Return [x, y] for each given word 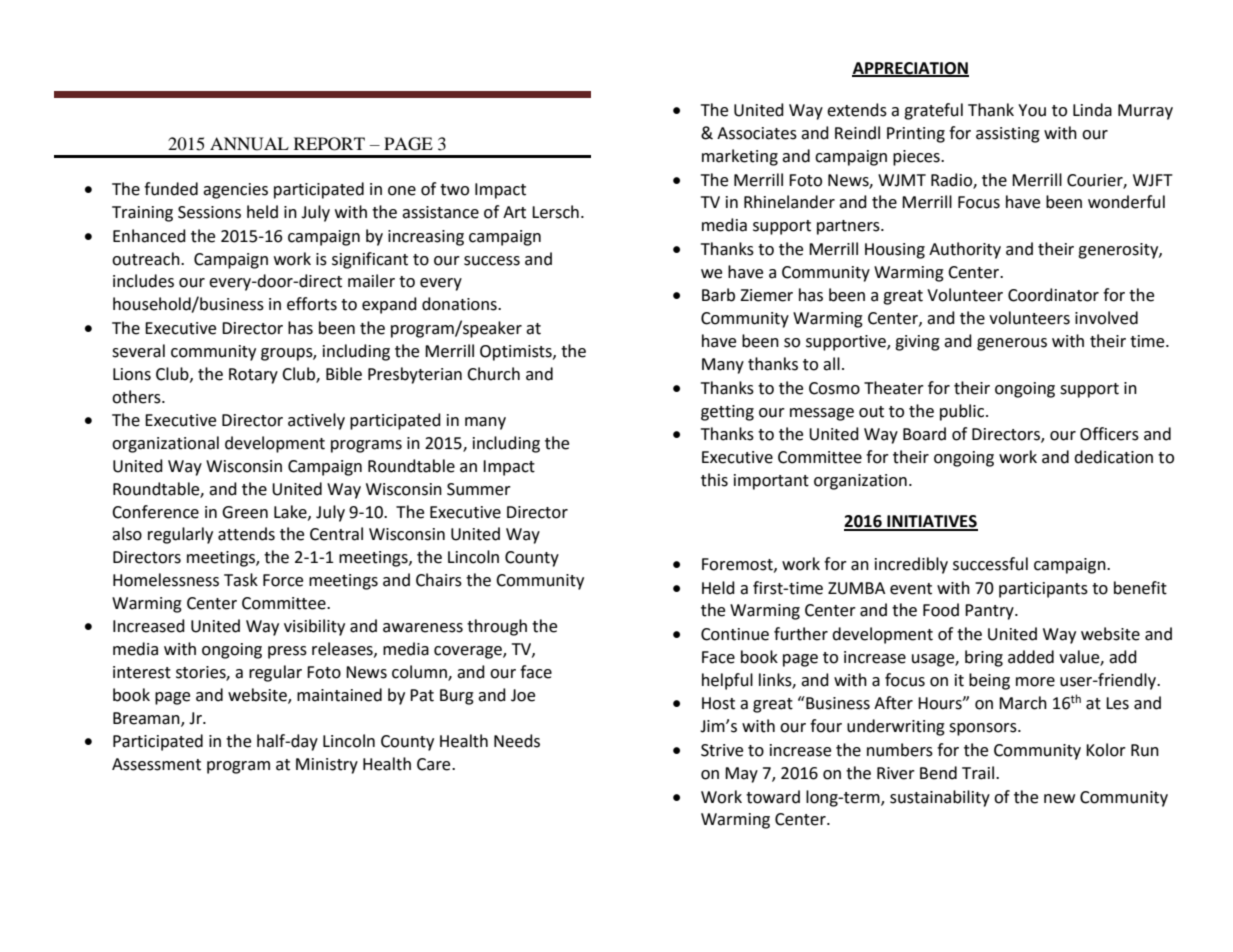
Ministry [327, 766]
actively [316, 421]
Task [241, 580]
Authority [965, 250]
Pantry [990, 612]
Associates [757, 133]
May [741, 775]
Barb [718, 295]
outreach [147, 259]
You [1032, 110]
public [963, 412]
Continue [735, 634]
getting [727, 413]
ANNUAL [249, 144]
